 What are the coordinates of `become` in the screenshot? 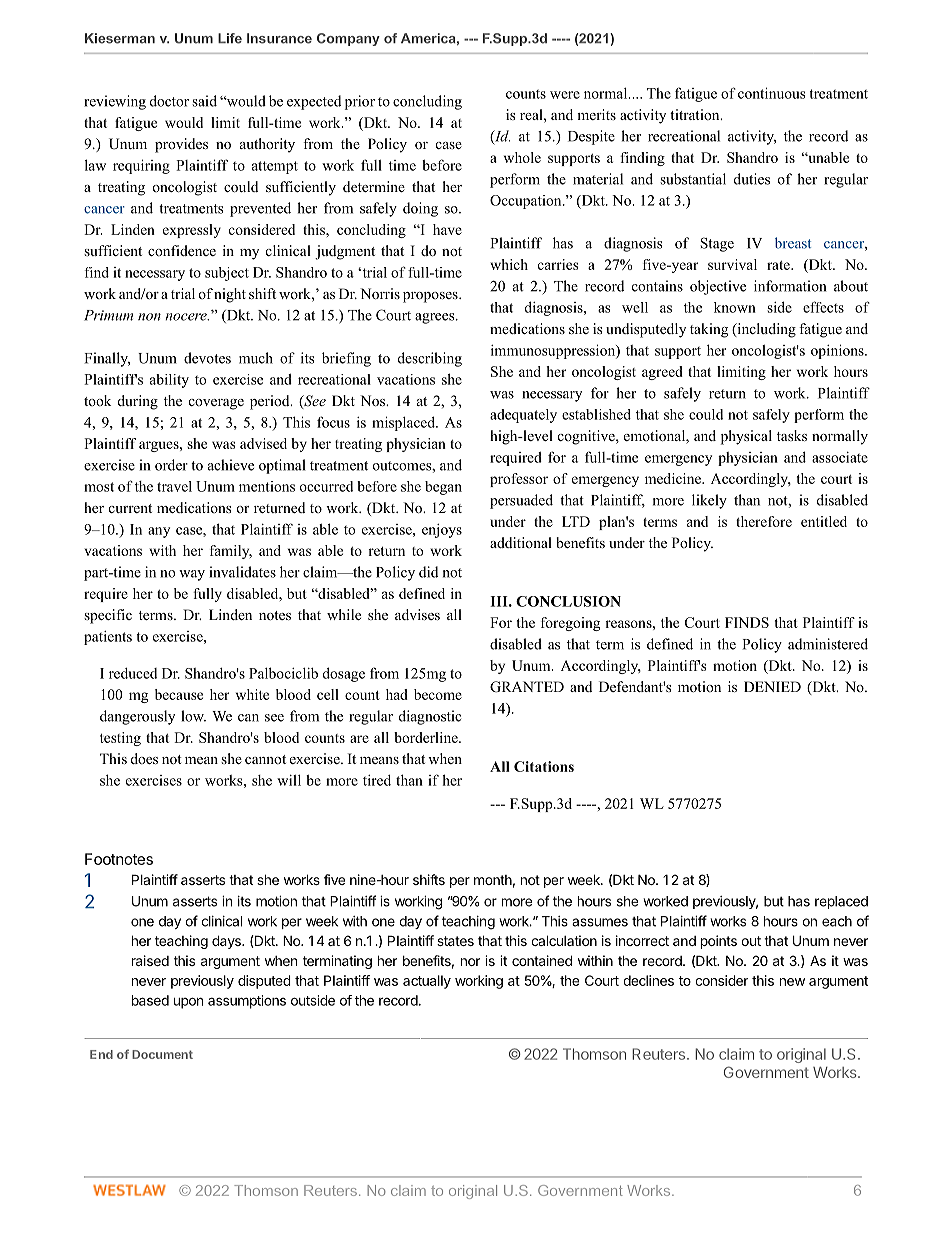 It's located at (438, 694).
